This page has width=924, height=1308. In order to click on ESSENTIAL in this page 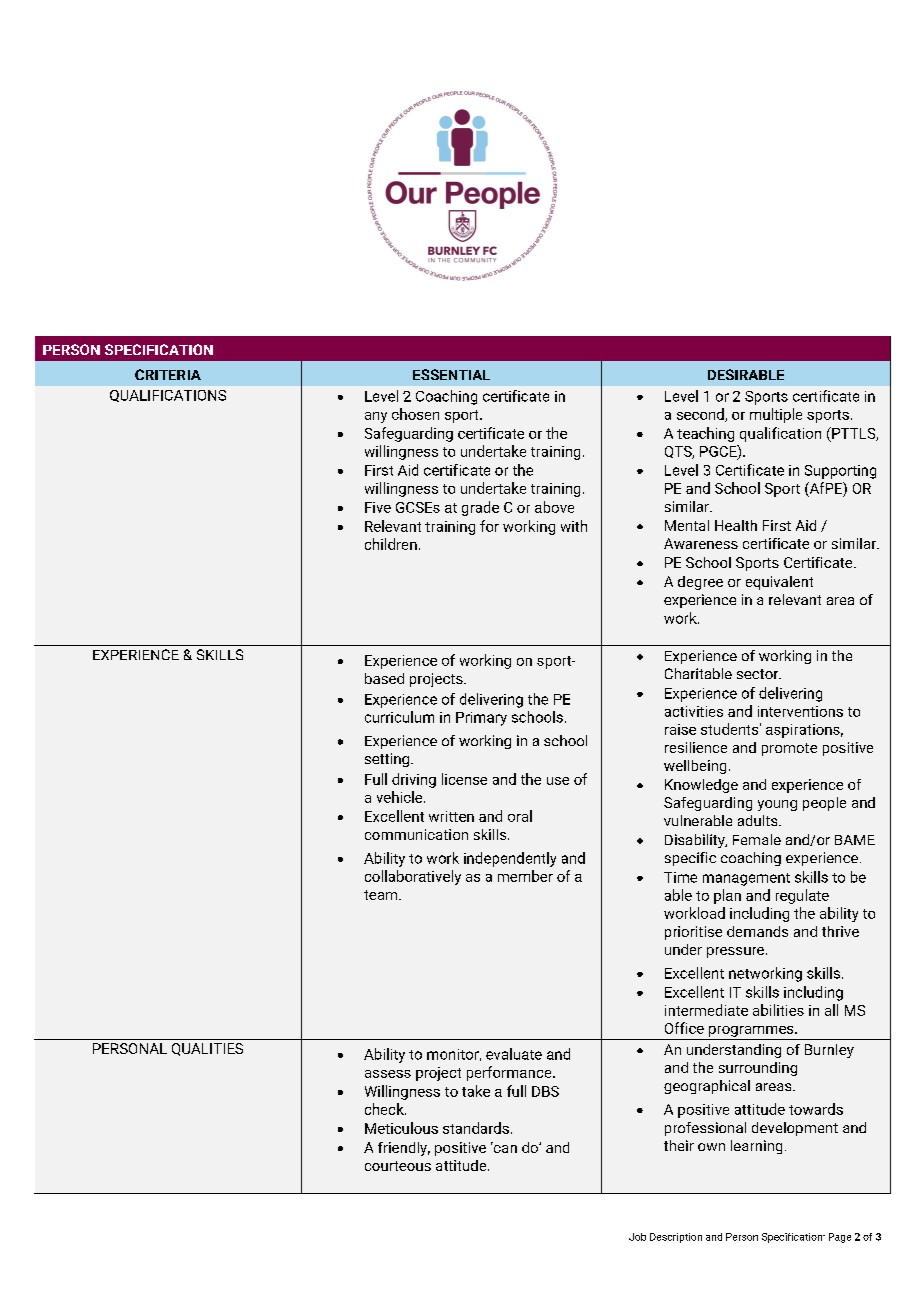, I will do `click(451, 374)`.
